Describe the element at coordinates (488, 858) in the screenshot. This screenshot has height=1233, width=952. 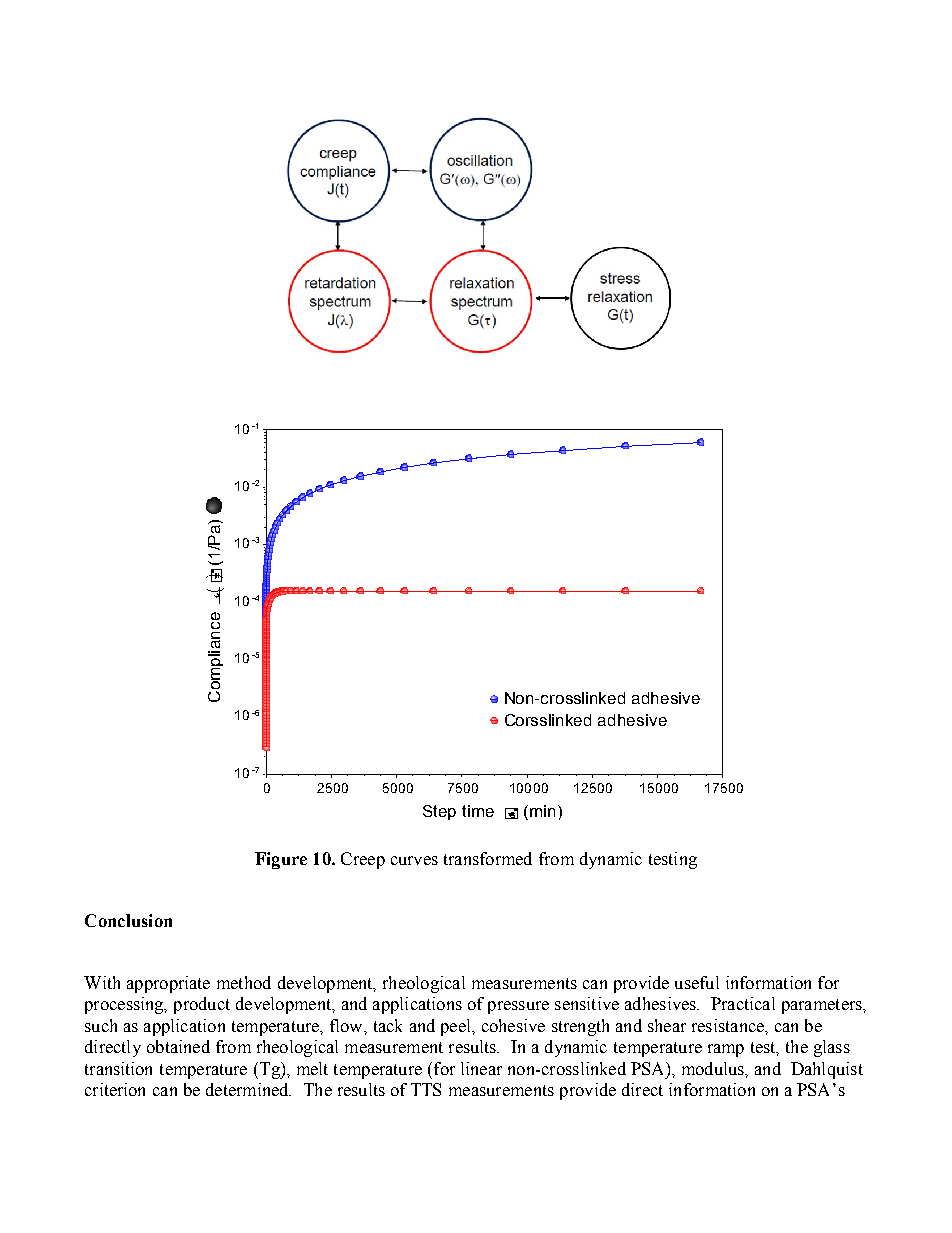
I see `transformed` at that location.
